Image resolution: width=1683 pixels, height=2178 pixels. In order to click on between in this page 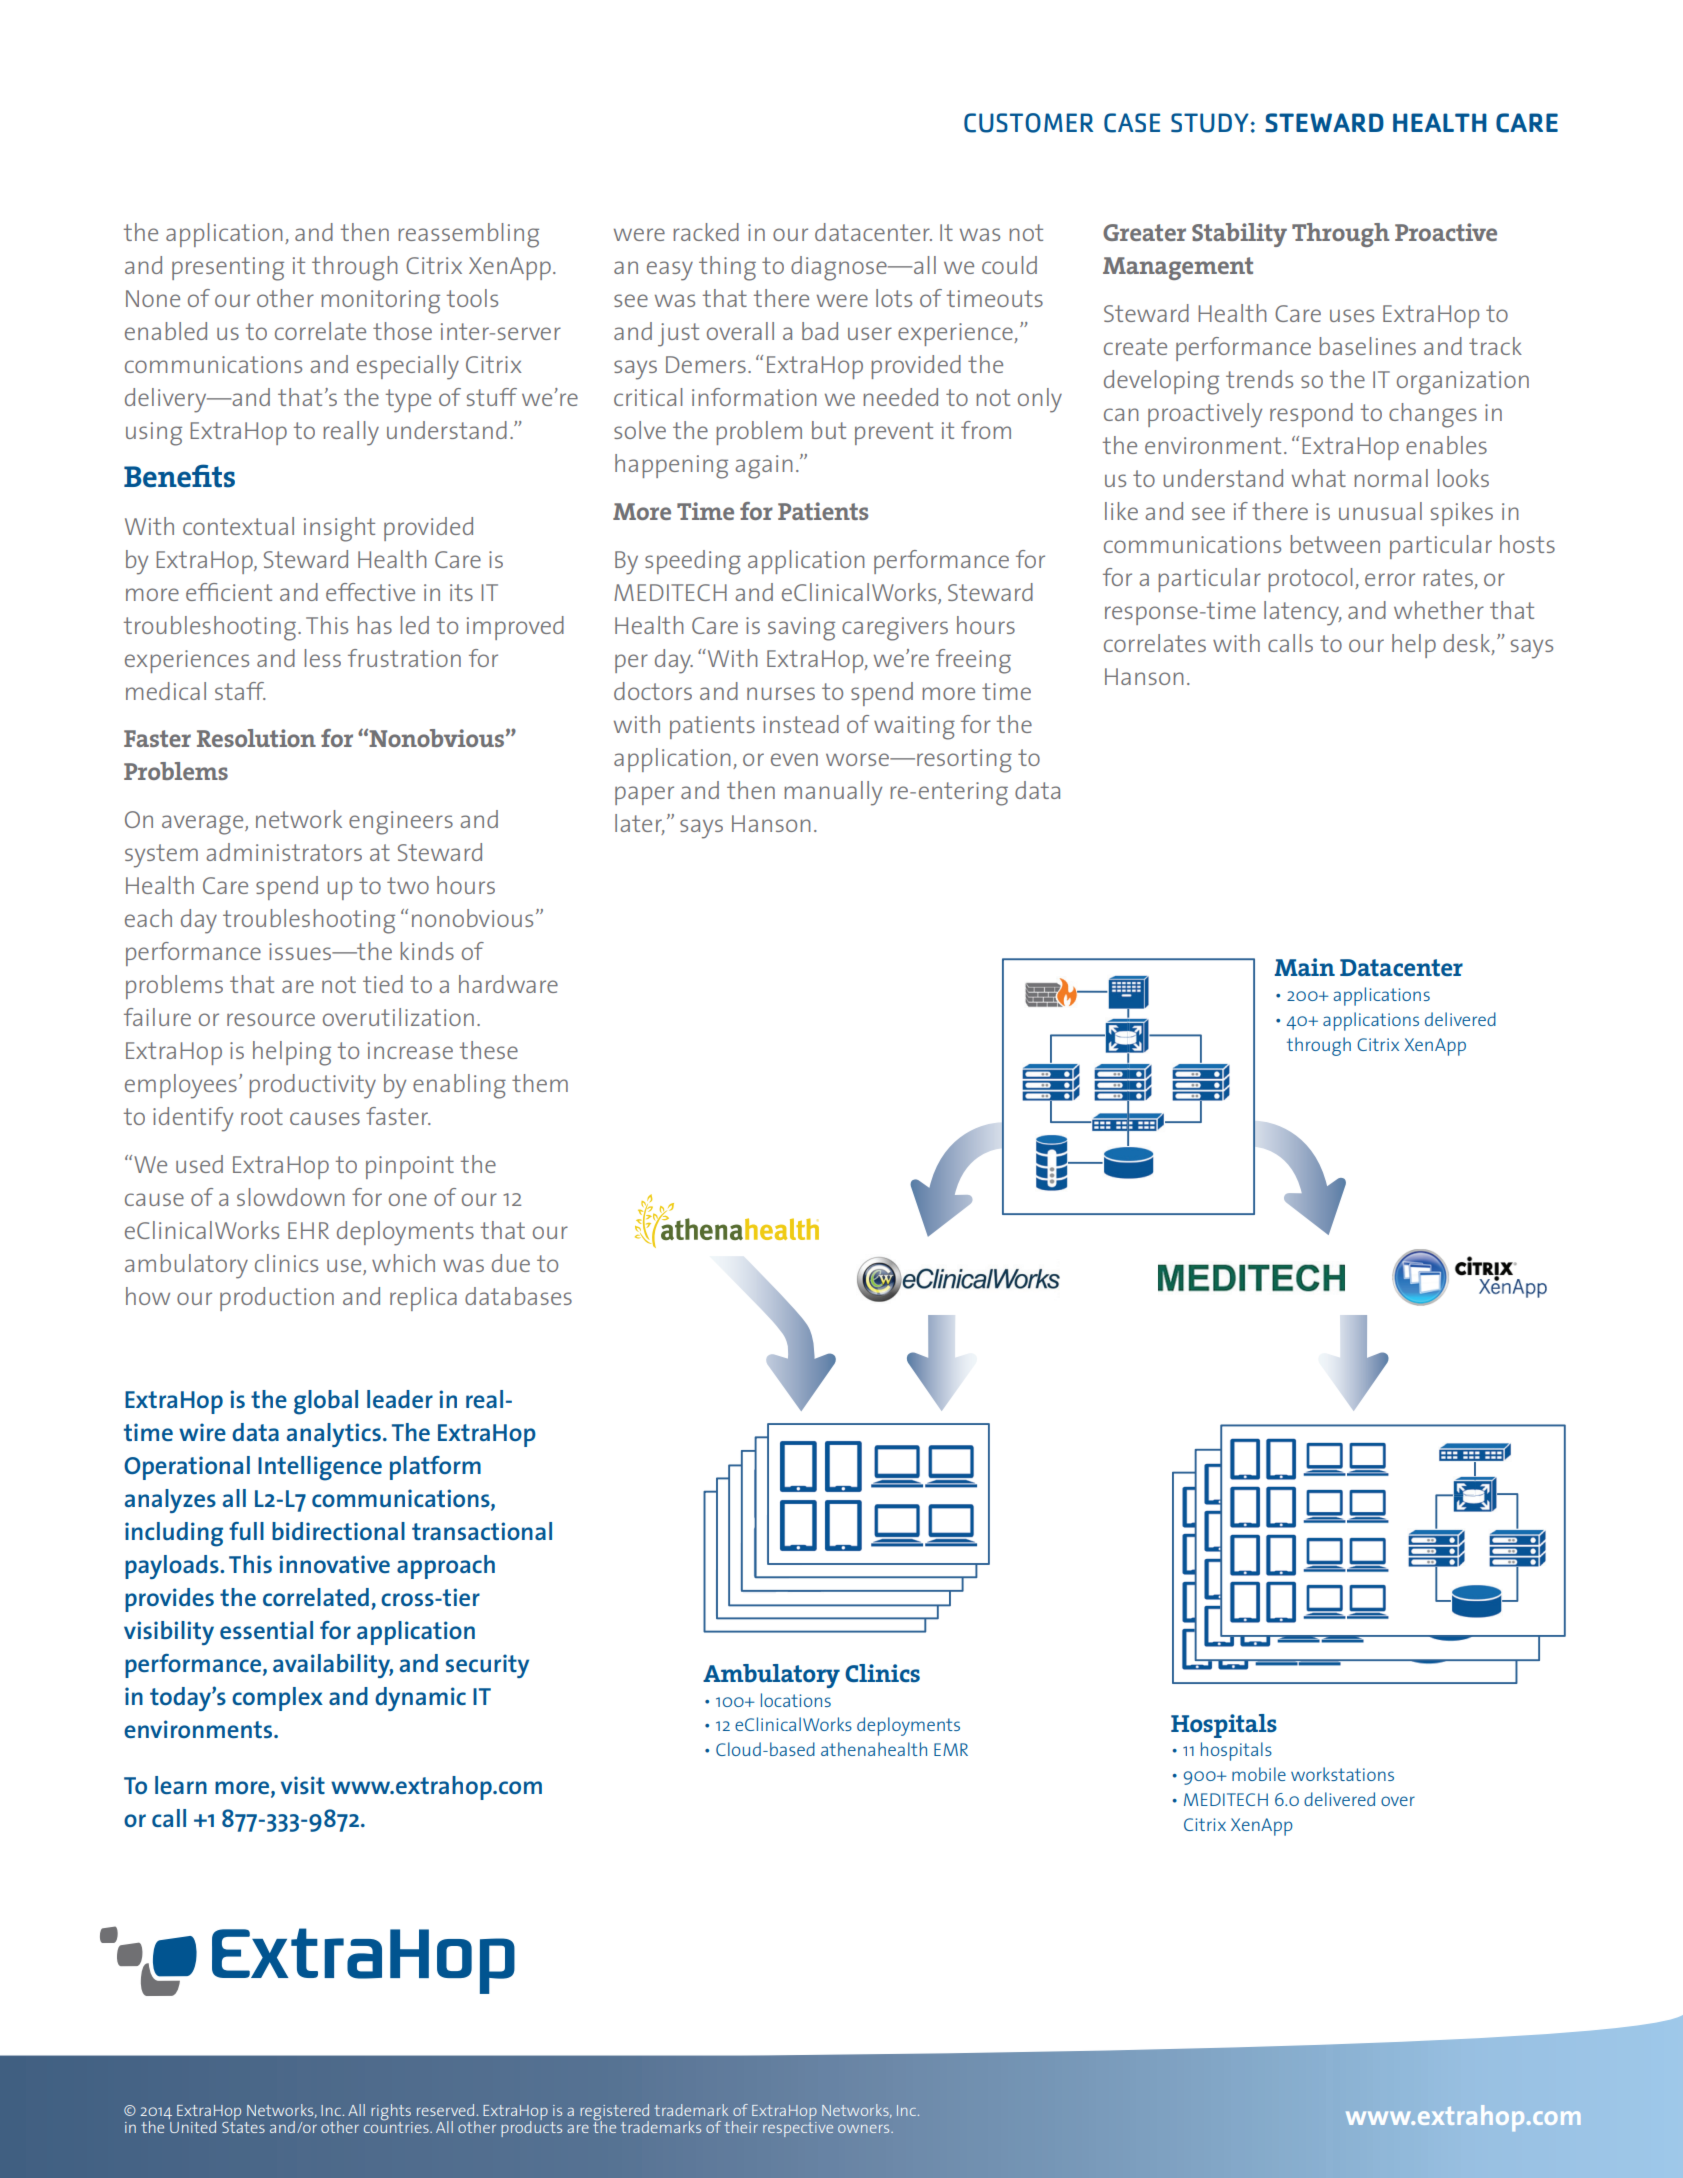, I will do `click(1335, 544)`.
